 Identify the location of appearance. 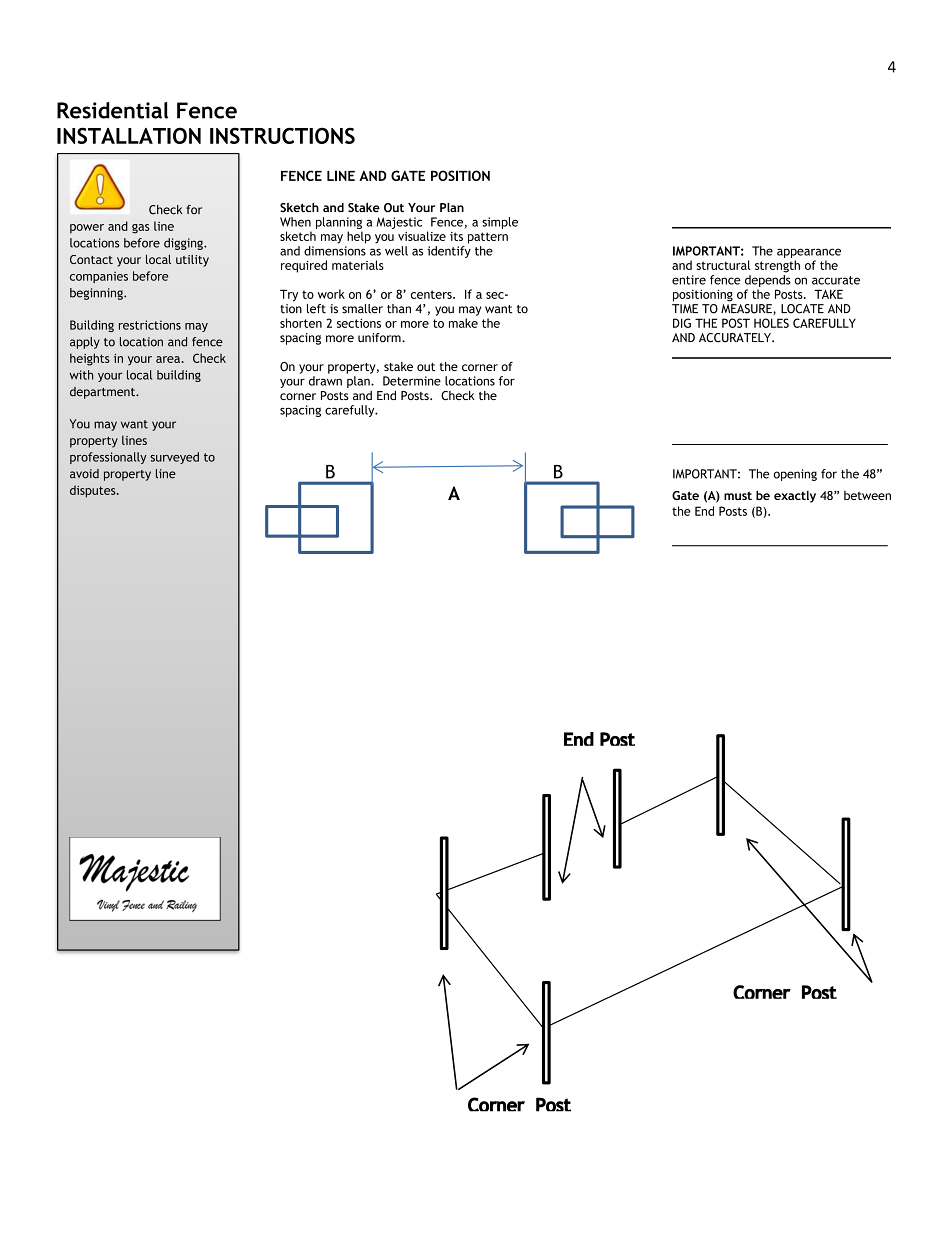
(809, 253).
